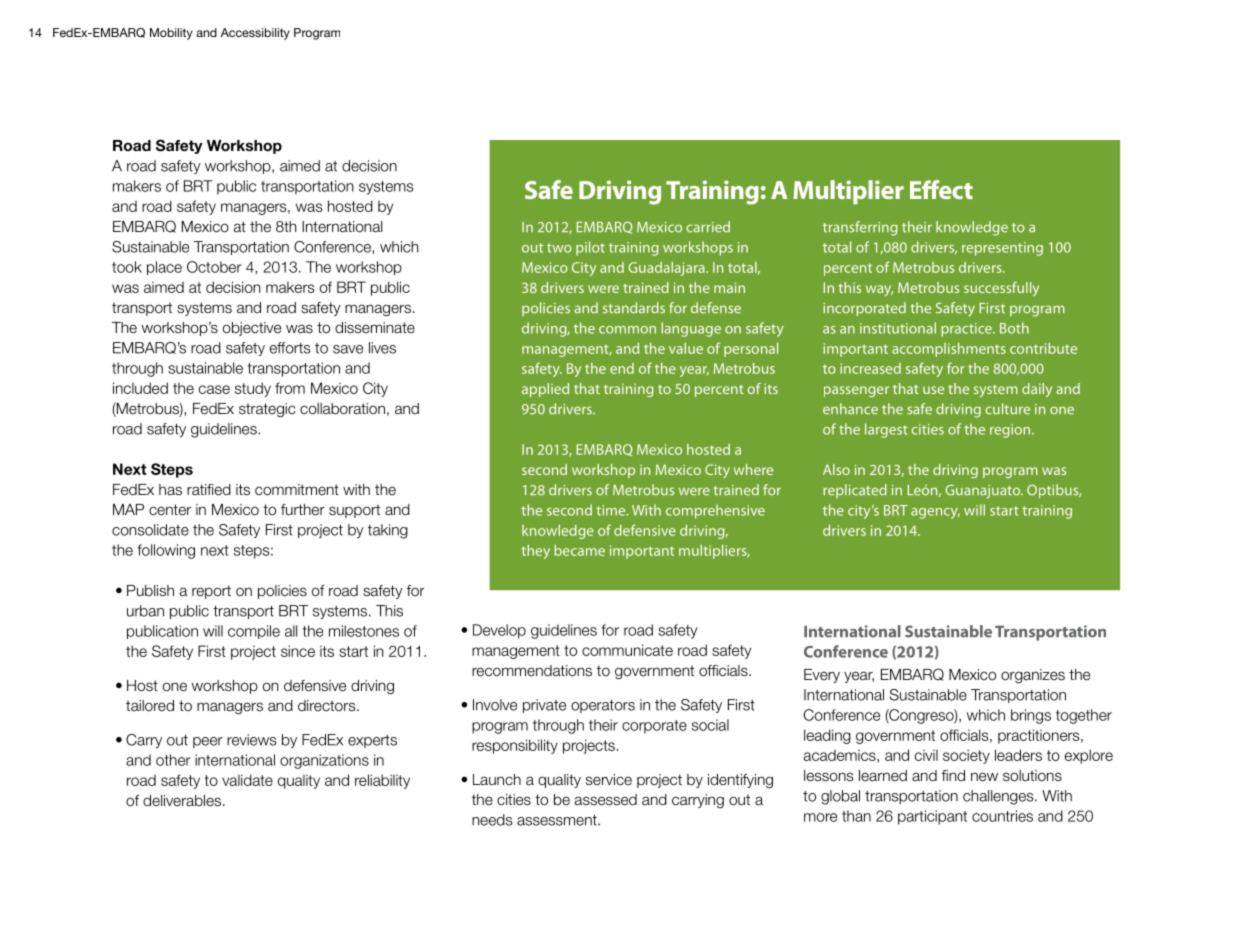  What do you see at coordinates (247, 780) in the image?
I see `validate` at bounding box center [247, 780].
